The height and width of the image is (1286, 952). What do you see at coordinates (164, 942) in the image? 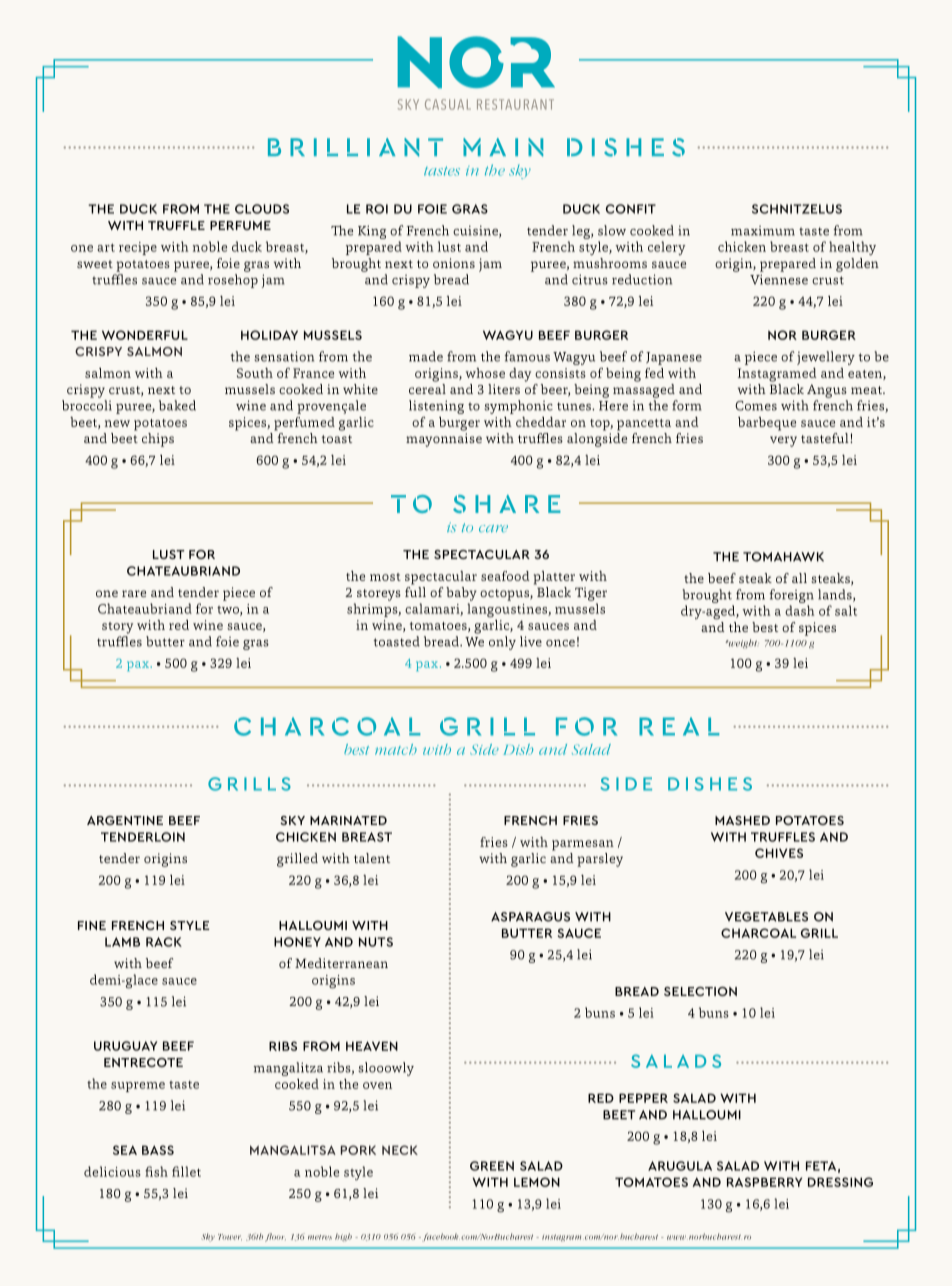
I see `RACK` at bounding box center [164, 942].
